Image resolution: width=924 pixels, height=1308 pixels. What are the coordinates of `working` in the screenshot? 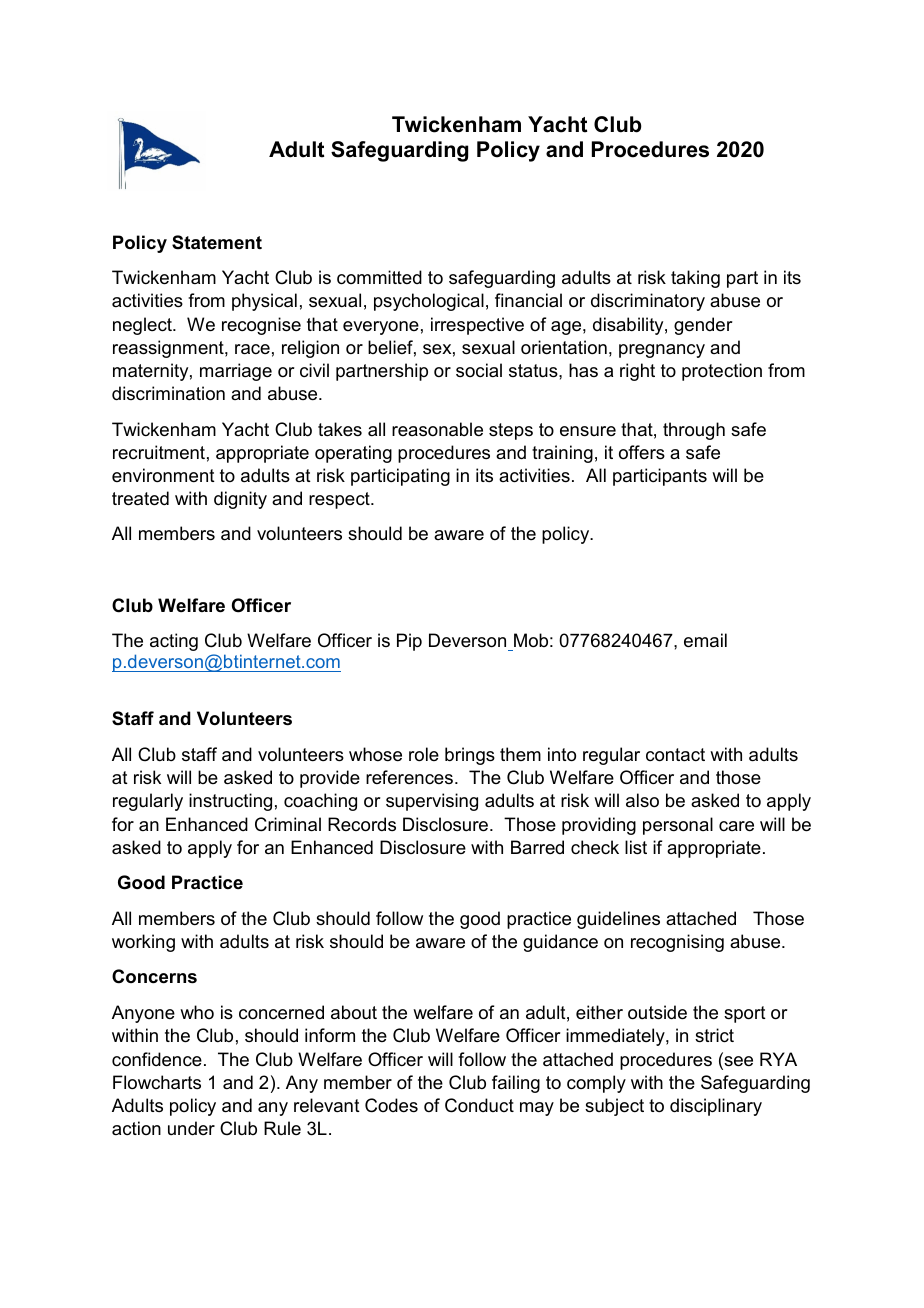 It's located at (143, 943).
